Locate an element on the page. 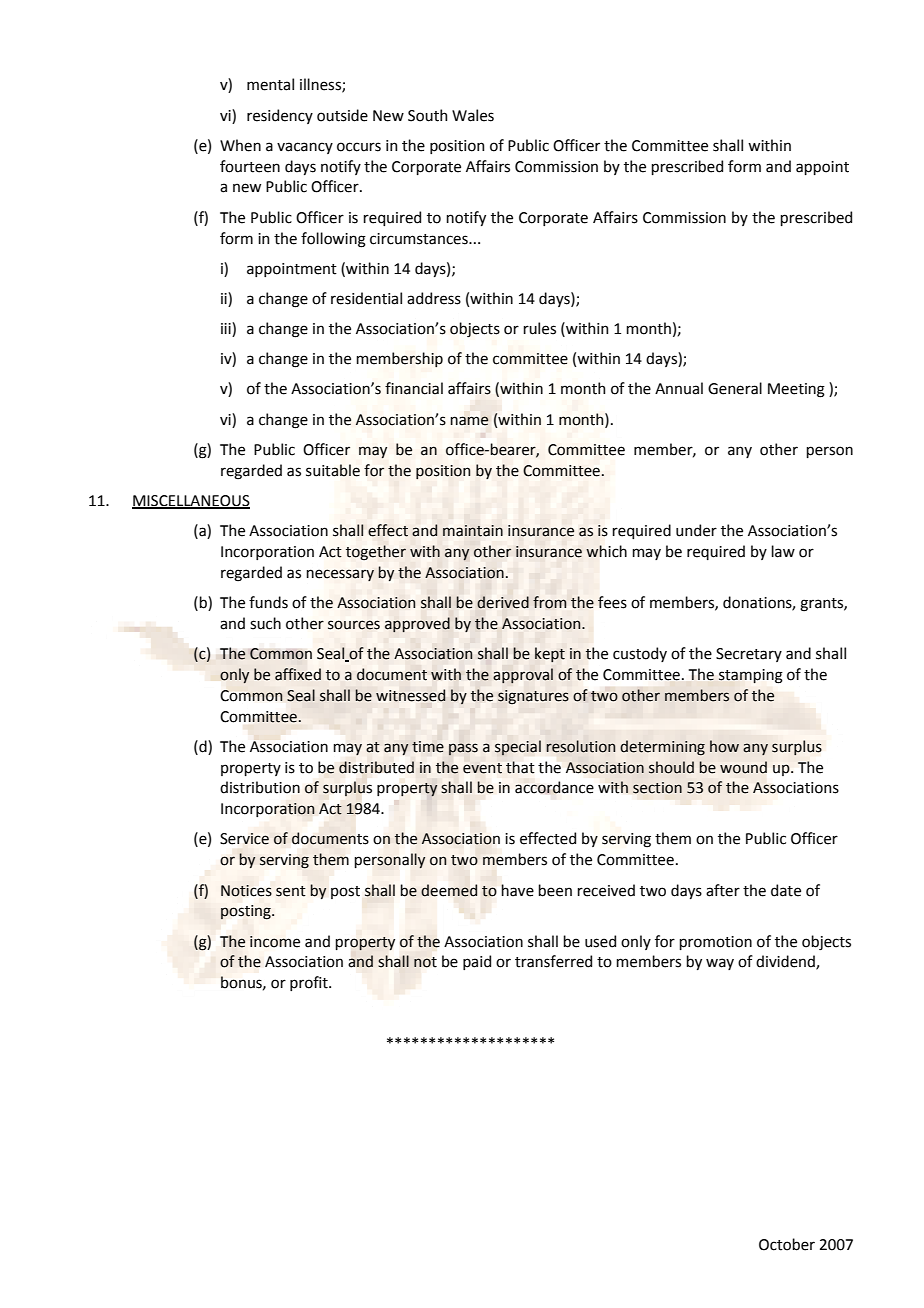  profit is located at coordinates (310, 983).
